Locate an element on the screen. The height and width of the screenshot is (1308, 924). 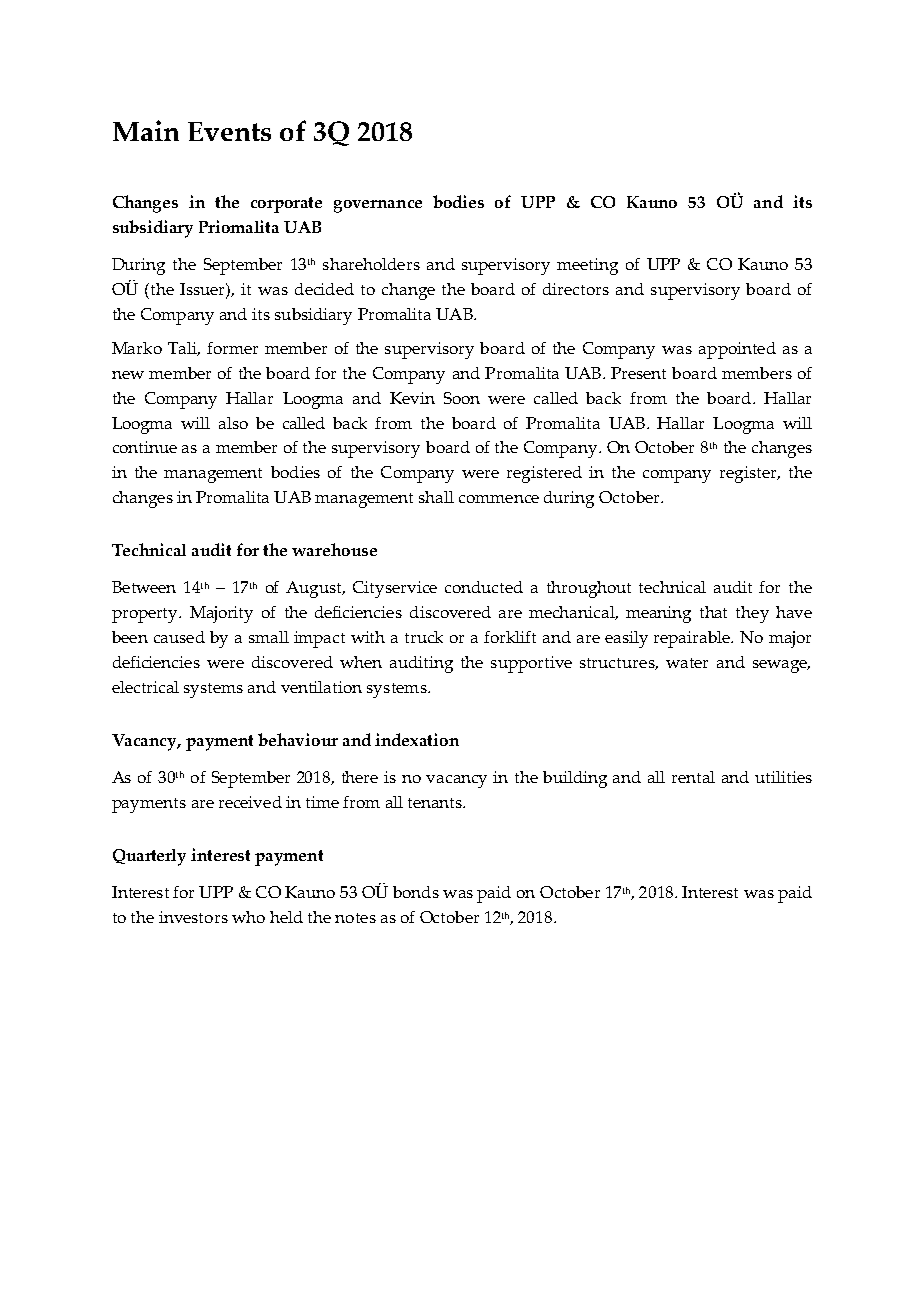
truck is located at coordinates (424, 637).
